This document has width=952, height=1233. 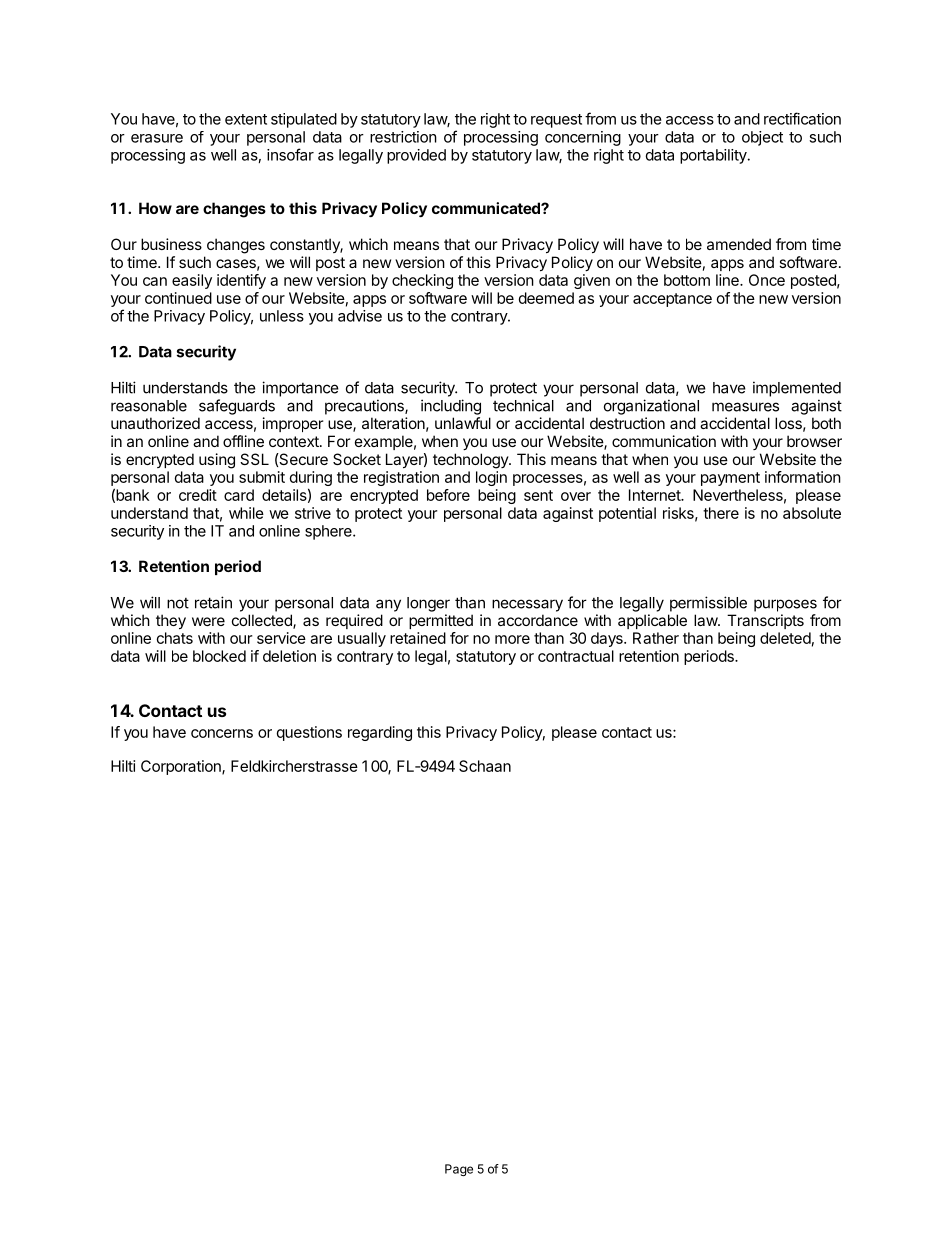 What do you see at coordinates (237, 407) in the document?
I see `safeguards` at bounding box center [237, 407].
